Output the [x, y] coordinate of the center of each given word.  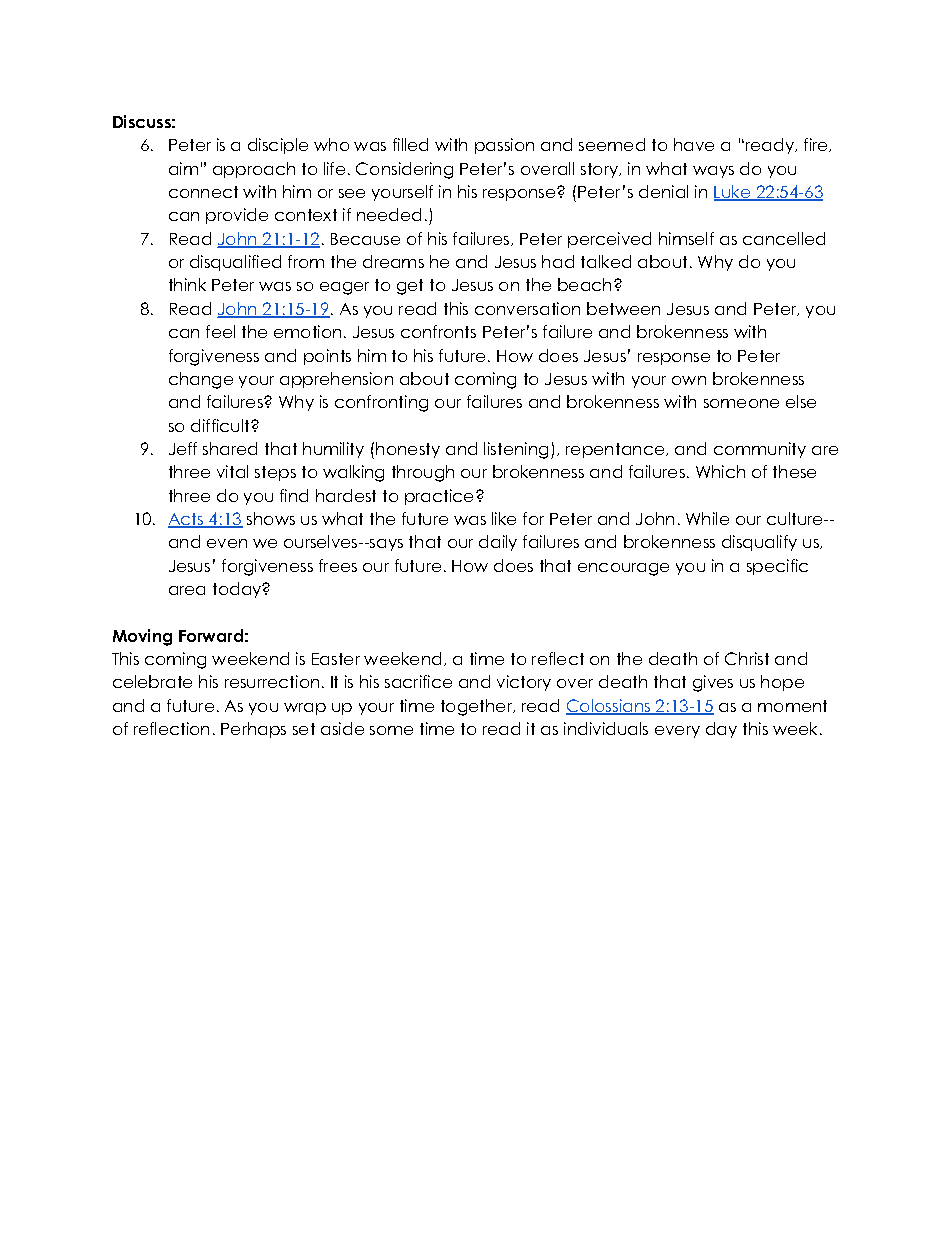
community [760, 450]
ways [713, 172]
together [478, 707]
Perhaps [253, 730]
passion [504, 146]
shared [230, 448]
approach [254, 170]
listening [516, 450]
